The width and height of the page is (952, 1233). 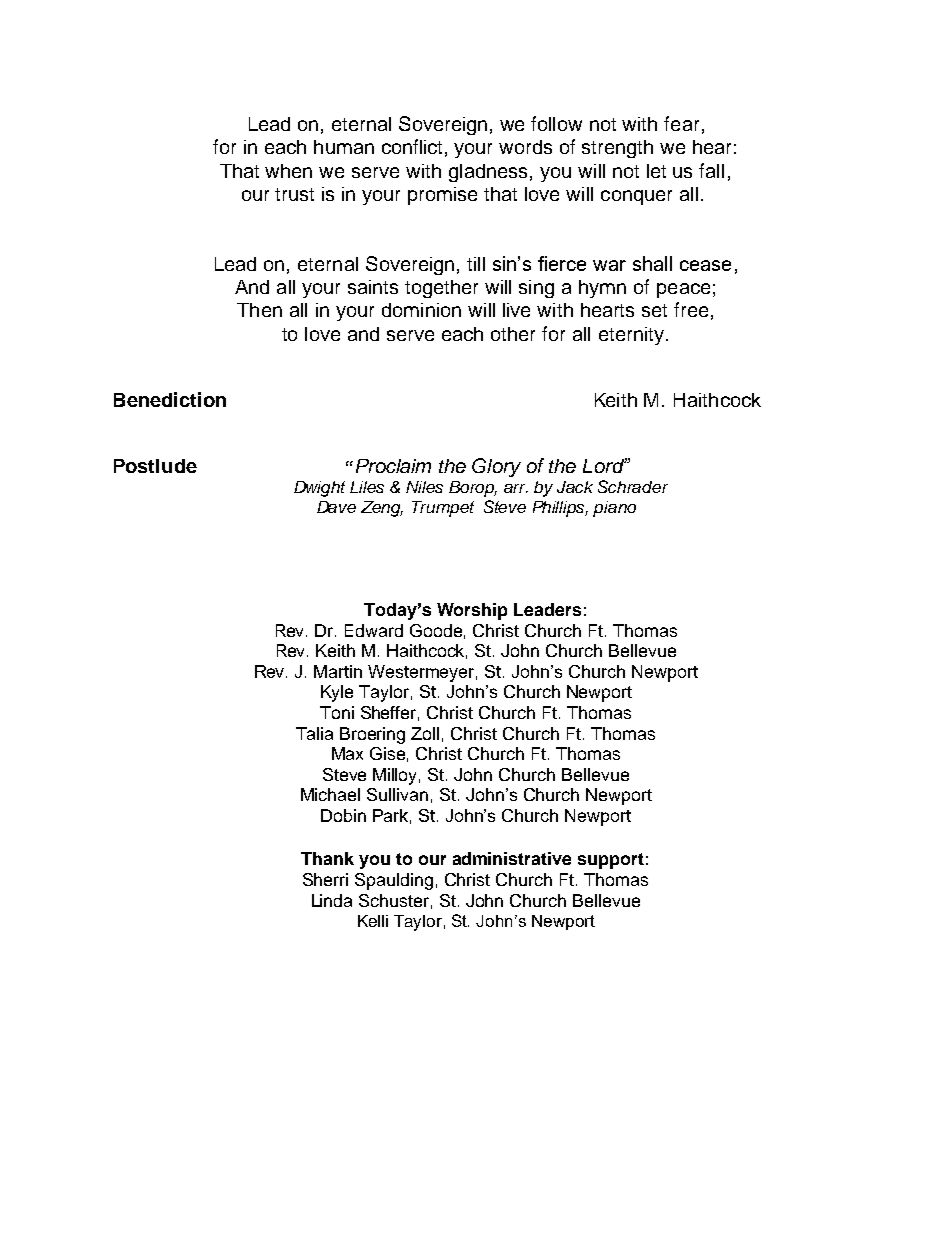 I want to click on administrative, so click(x=512, y=858).
